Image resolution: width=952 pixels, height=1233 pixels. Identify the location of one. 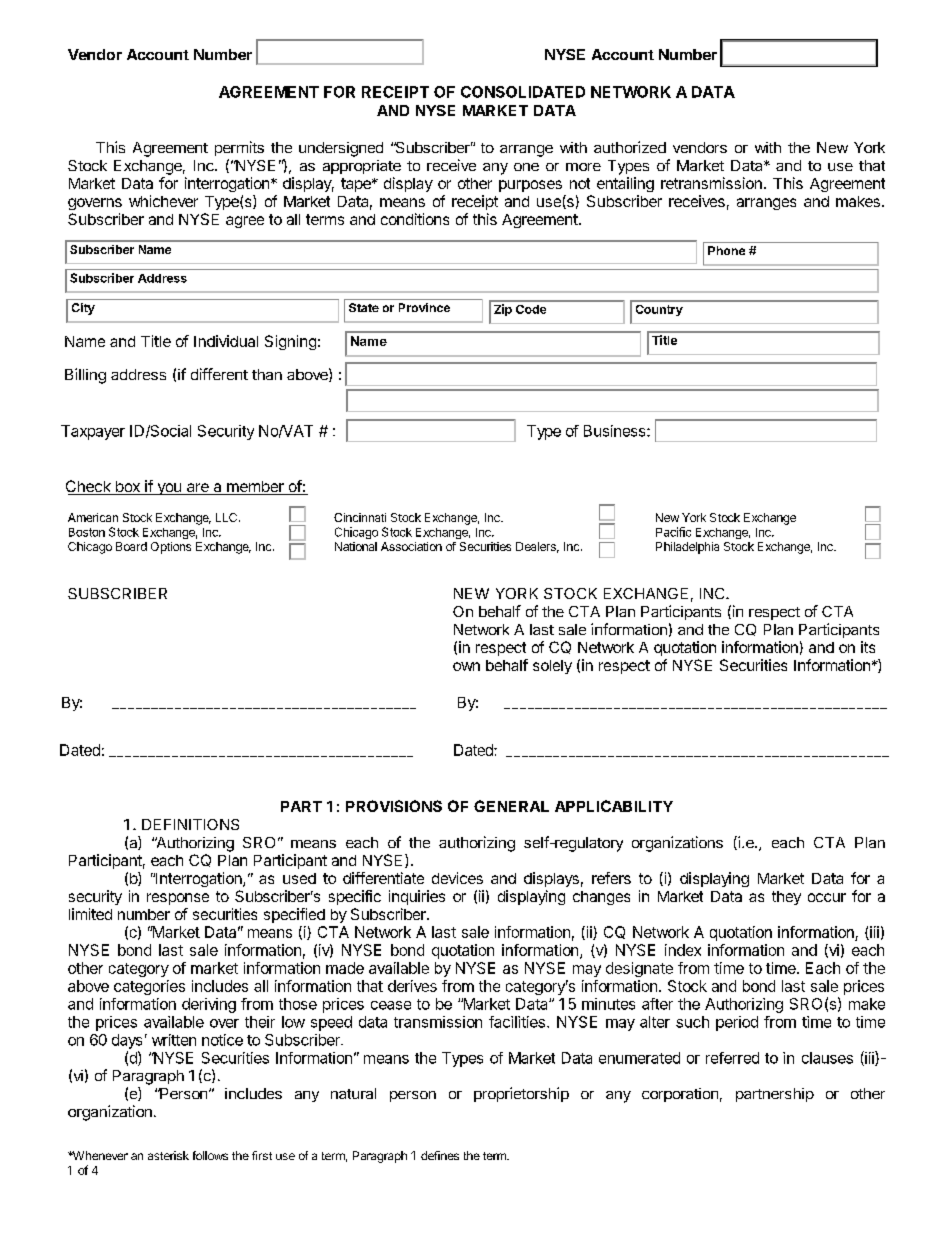
(526, 167).
